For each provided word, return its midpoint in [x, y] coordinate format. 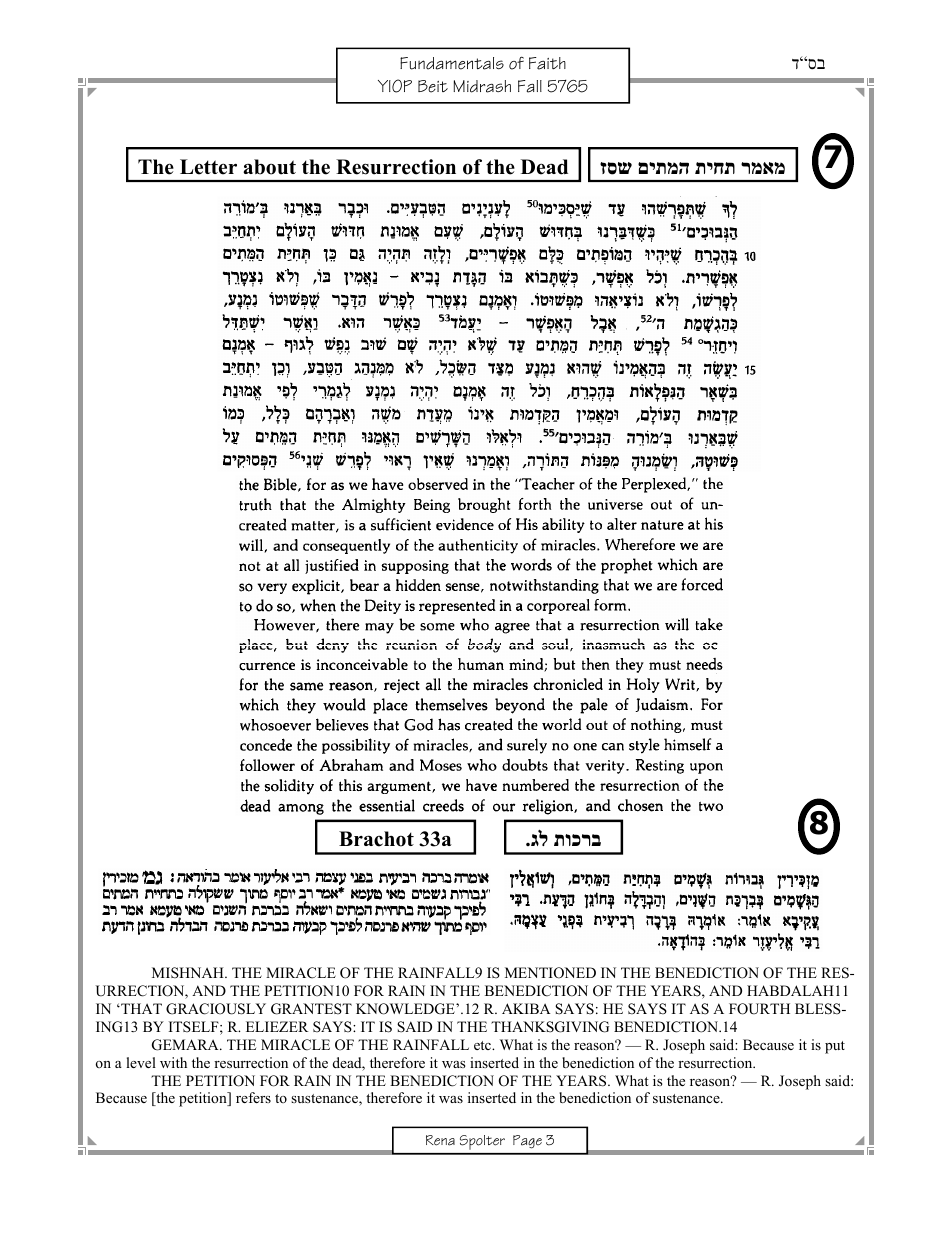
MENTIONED [550, 973]
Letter [208, 167]
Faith [547, 63]
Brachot [376, 839]
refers [253, 1097]
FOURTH [759, 1009]
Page [527, 1142]
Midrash [482, 86]
